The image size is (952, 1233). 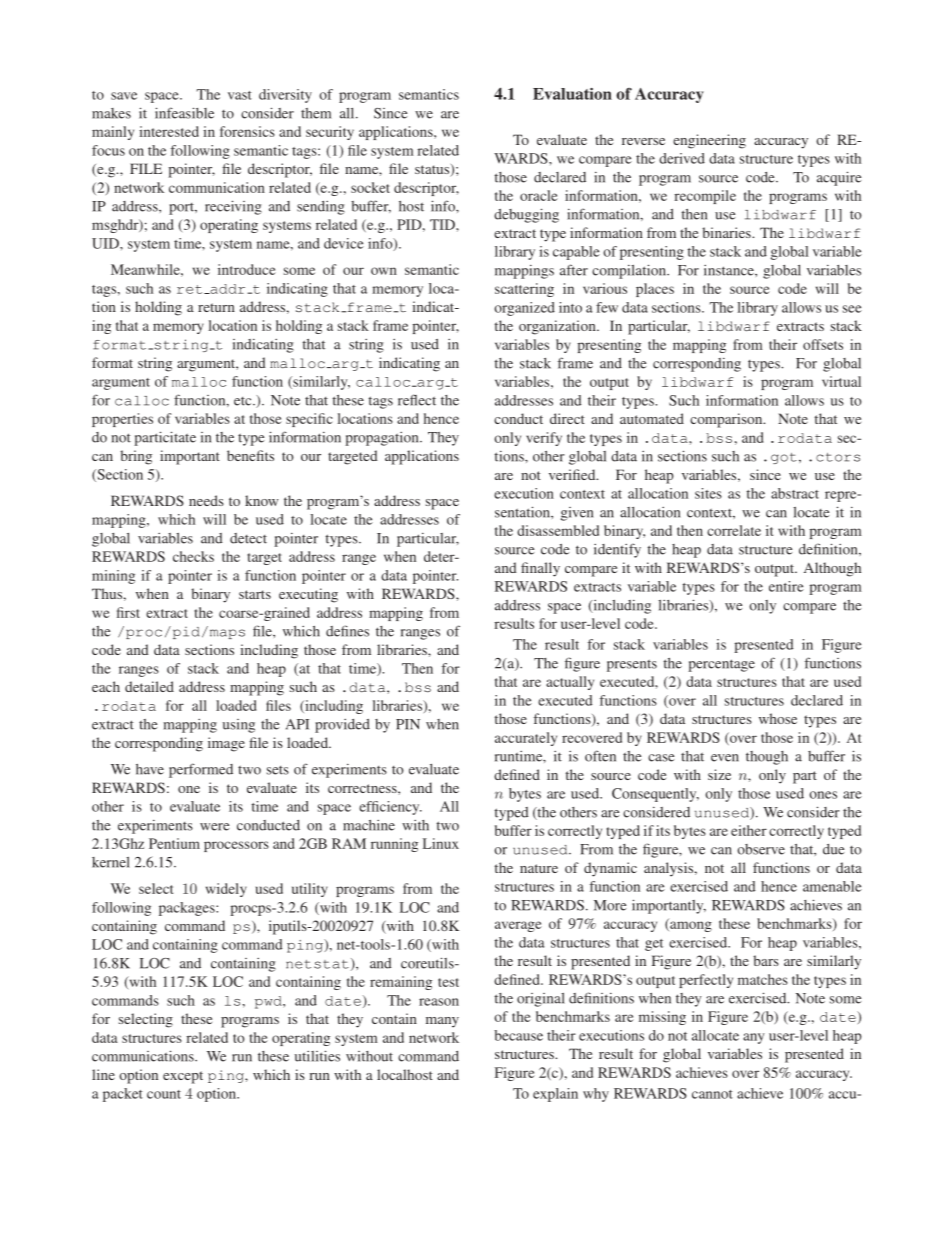 What do you see at coordinates (709, 141) in the image?
I see `engineering` at bounding box center [709, 141].
